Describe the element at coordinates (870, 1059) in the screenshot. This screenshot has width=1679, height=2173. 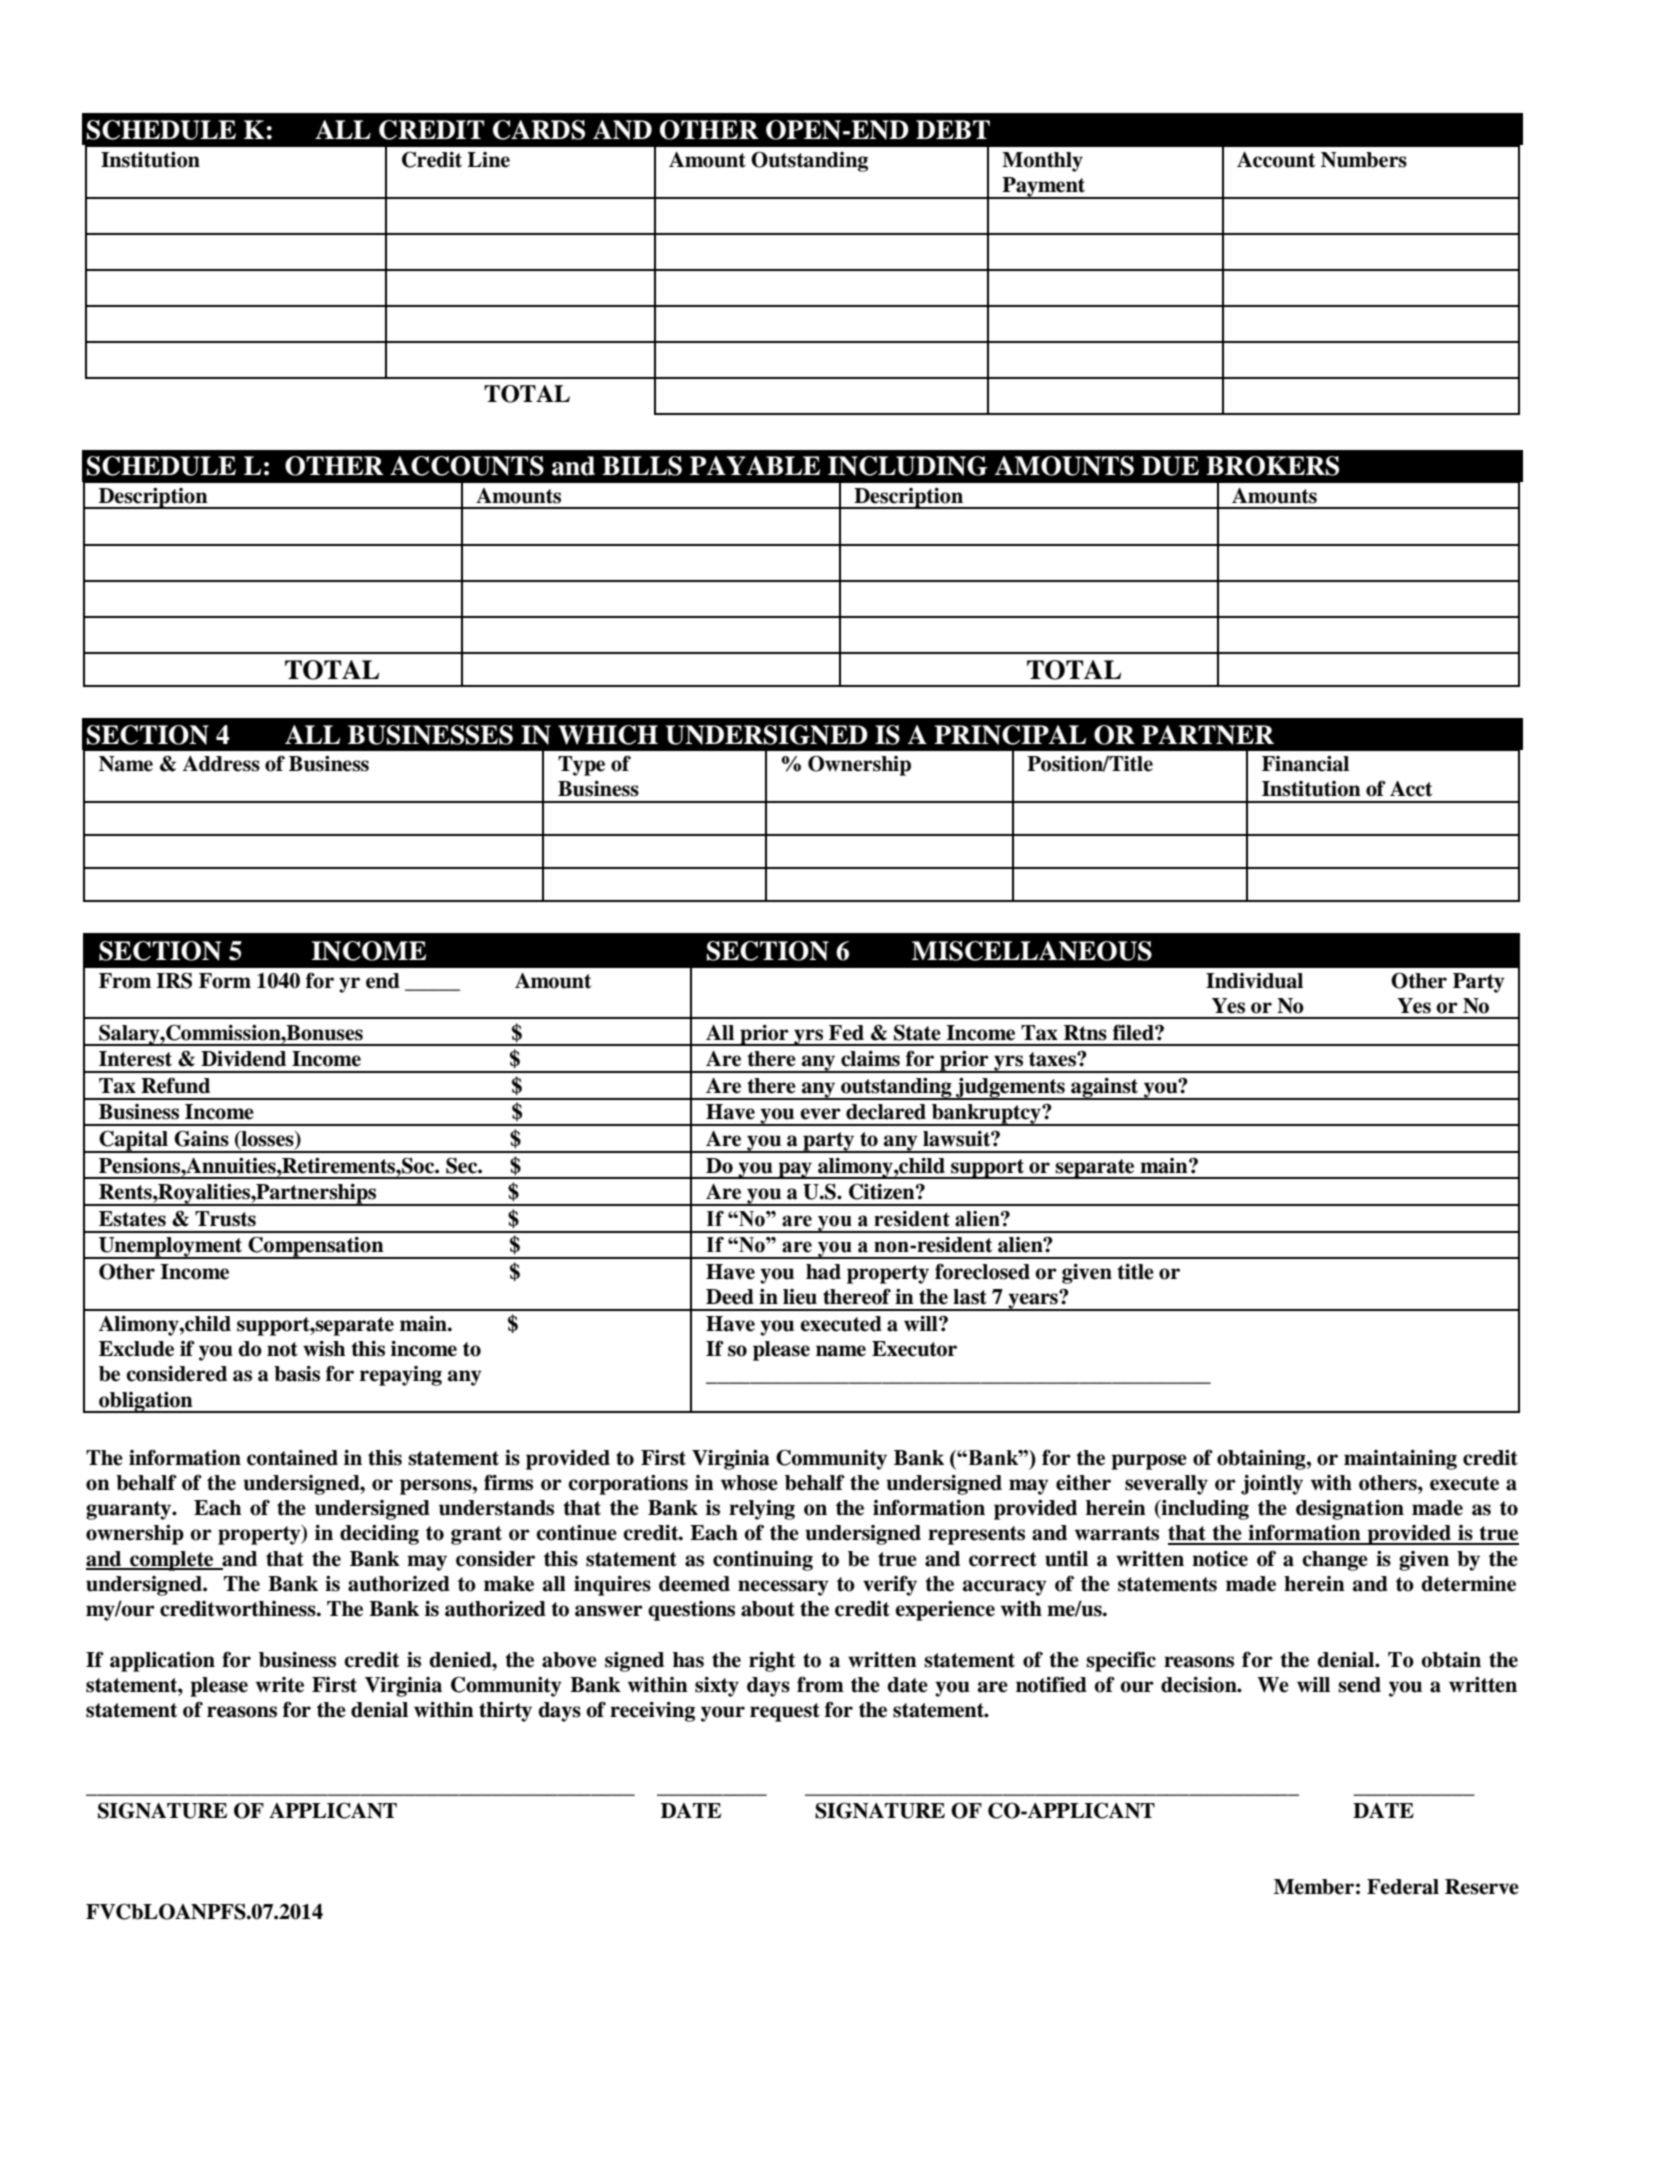
I see `claims` at that location.
